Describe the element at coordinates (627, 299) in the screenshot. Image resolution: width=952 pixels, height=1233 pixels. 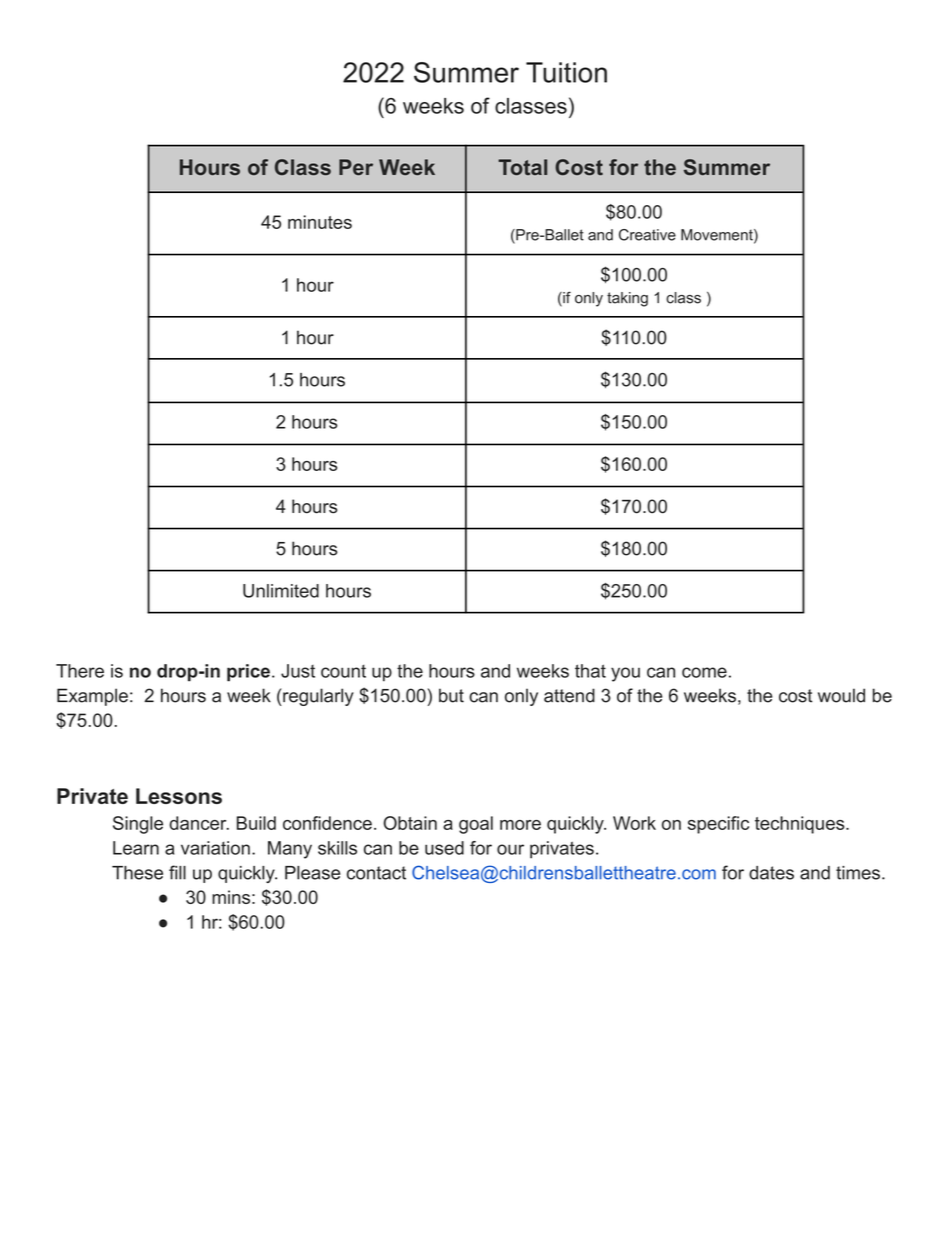
I see `taking` at that location.
